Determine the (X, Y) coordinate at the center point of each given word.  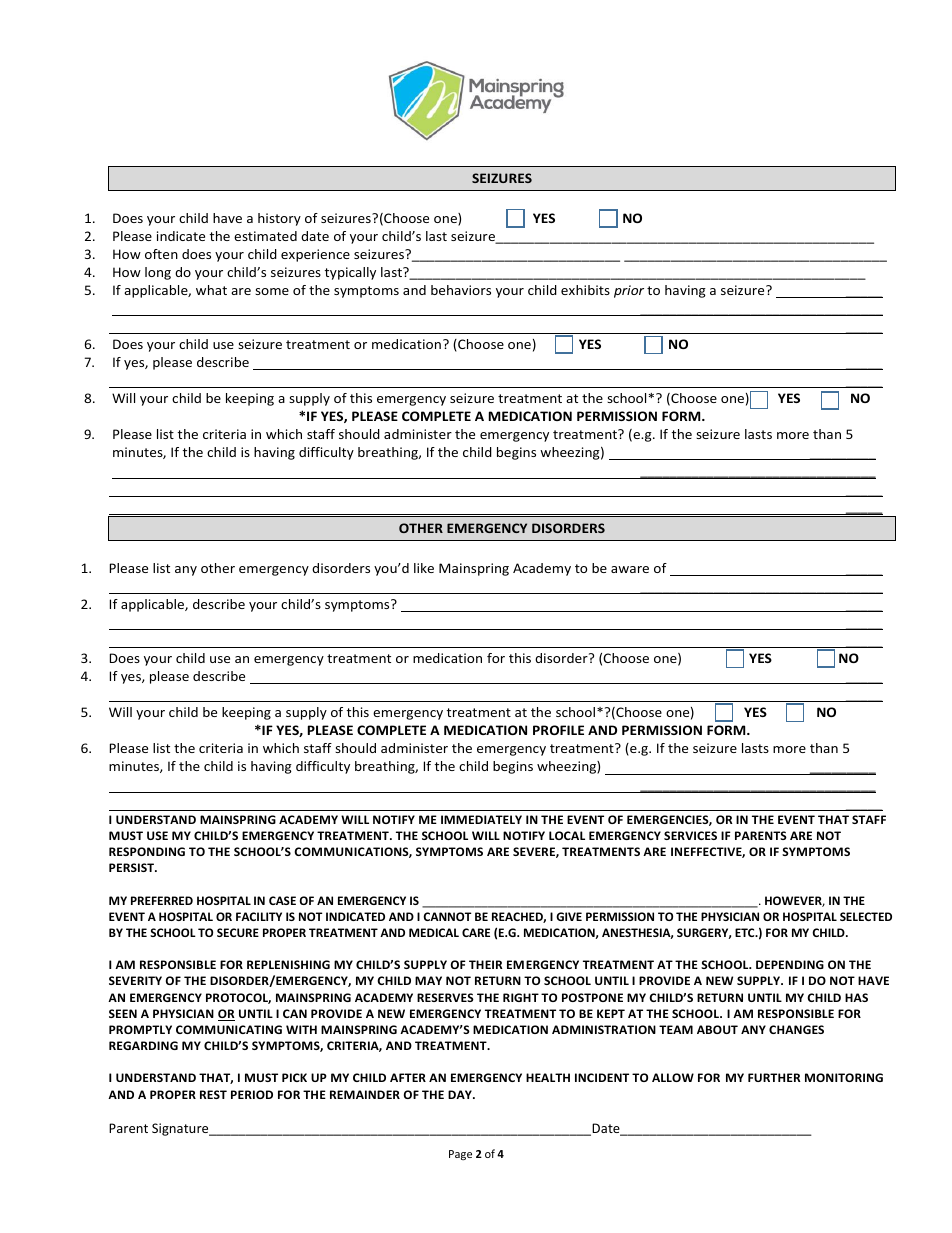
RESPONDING (147, 851)
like (424, 568)
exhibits (585, 290)
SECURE (238, 932)
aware (630, 569)
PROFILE (558, 730)
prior (629, 291)
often (161, 254)
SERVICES (690, 835)
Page (460, 1155)
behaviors (461, 290)
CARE (476, 932)
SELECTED (866, 916)
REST (213, 1094)
